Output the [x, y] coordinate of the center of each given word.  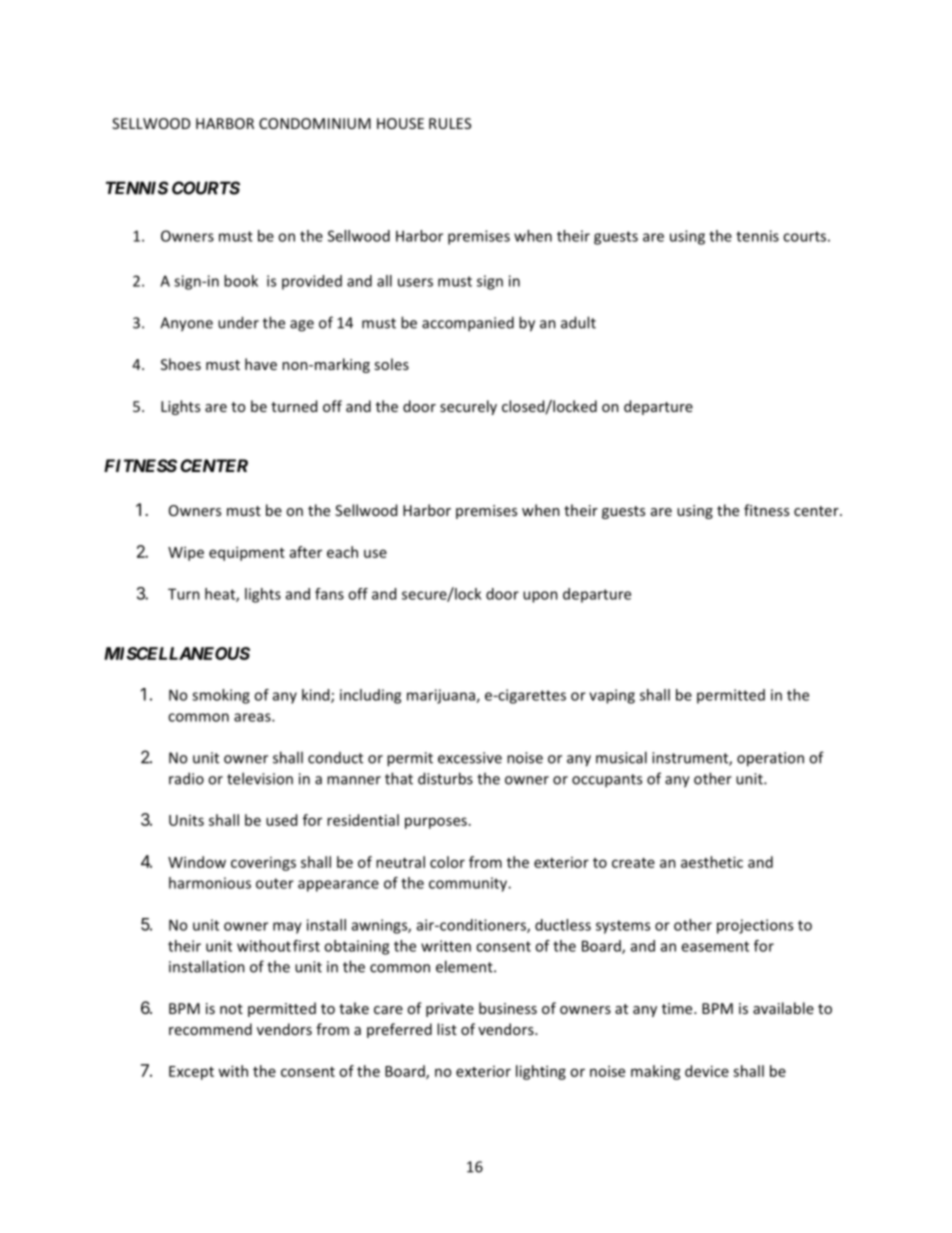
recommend [210, 1029]
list [447, 1029]
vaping [612, 696]
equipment [247, 553]
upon [540, 597]
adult [578, 322]
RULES [450, 123]
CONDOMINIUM [315, 123]
